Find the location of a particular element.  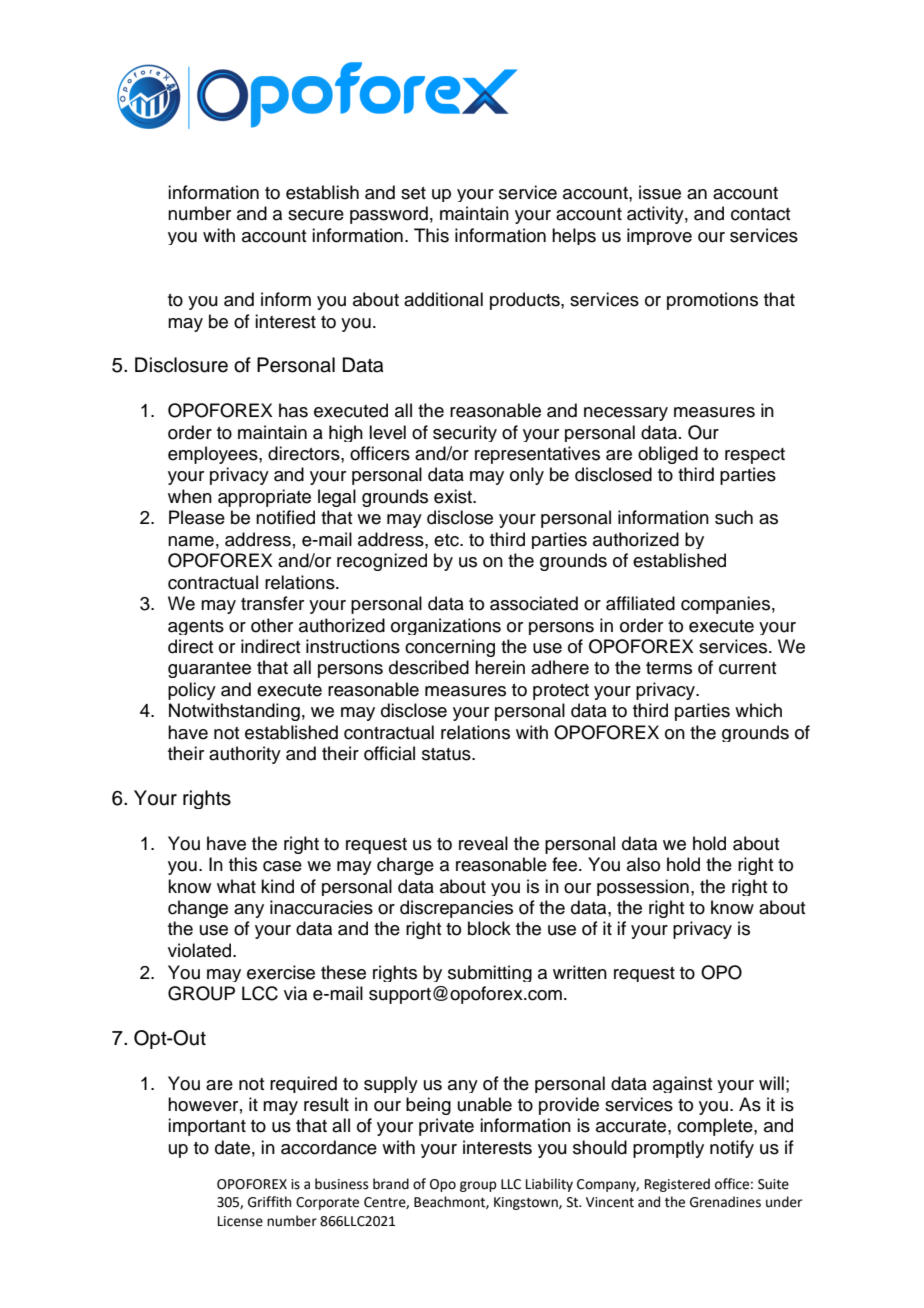

reveal is located at coordinates (483, 843).
